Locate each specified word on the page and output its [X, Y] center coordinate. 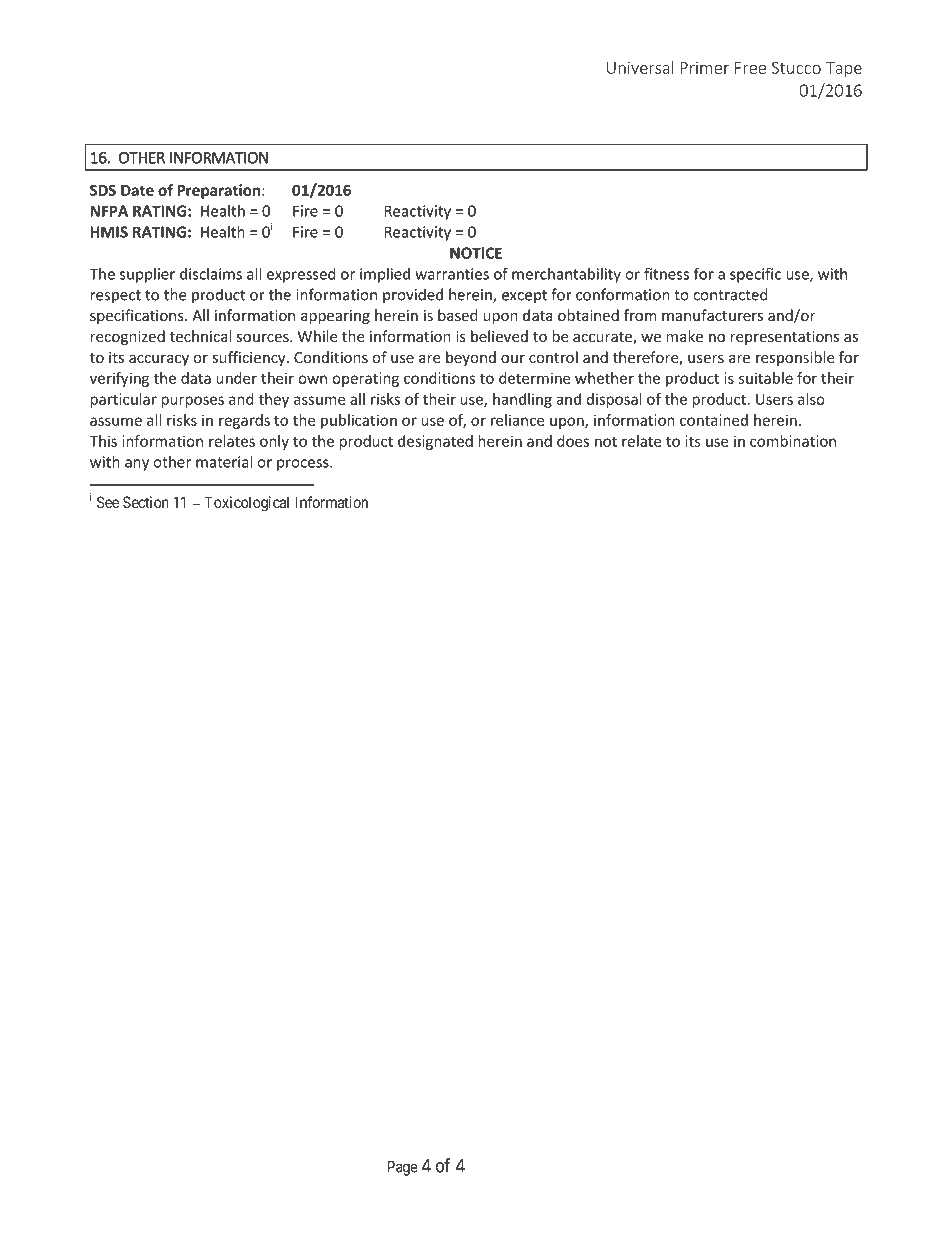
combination [793, 441]
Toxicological [246, 504]
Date [137, 190]
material [224, 462]
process [304, 465]
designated [435, 442]
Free [750, 68]
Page [403, 1168]
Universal [640, 67]
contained [714, 420]
